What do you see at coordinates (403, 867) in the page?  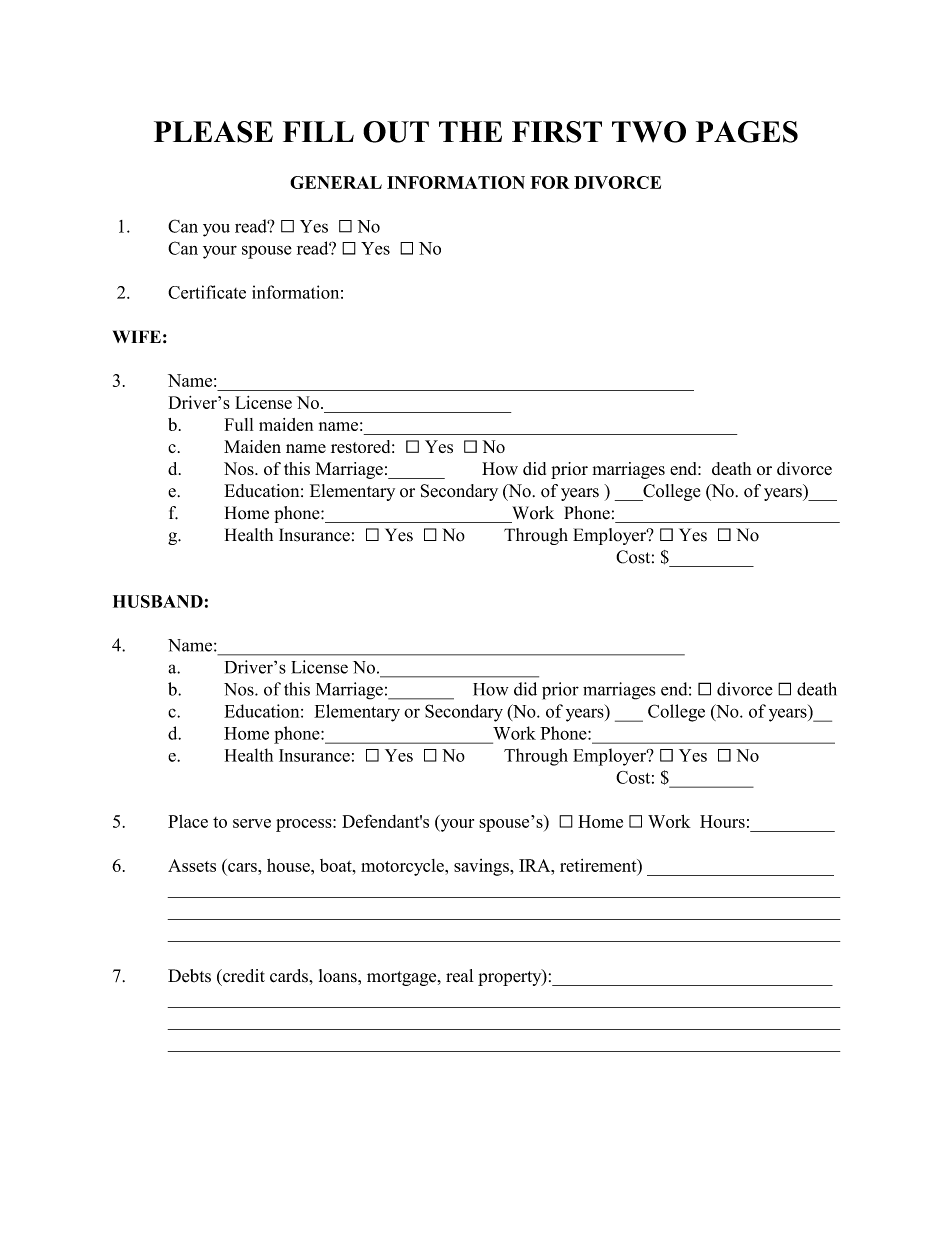 I see `motorcycle` at bounding box center [403, 867].
